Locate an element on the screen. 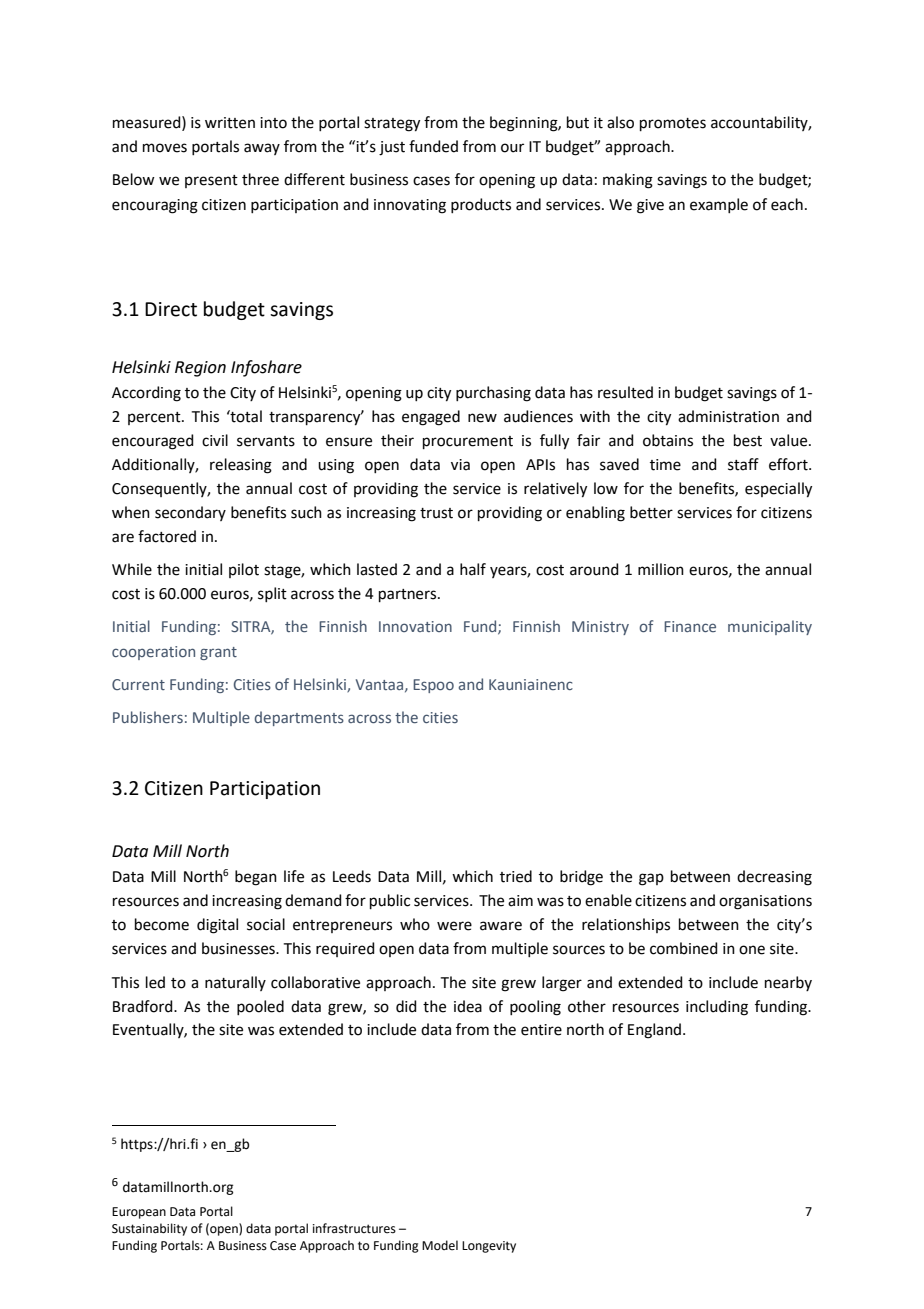 This screenshot has height=1309, width=924. purchasing is located at coordinates (493, 394).
